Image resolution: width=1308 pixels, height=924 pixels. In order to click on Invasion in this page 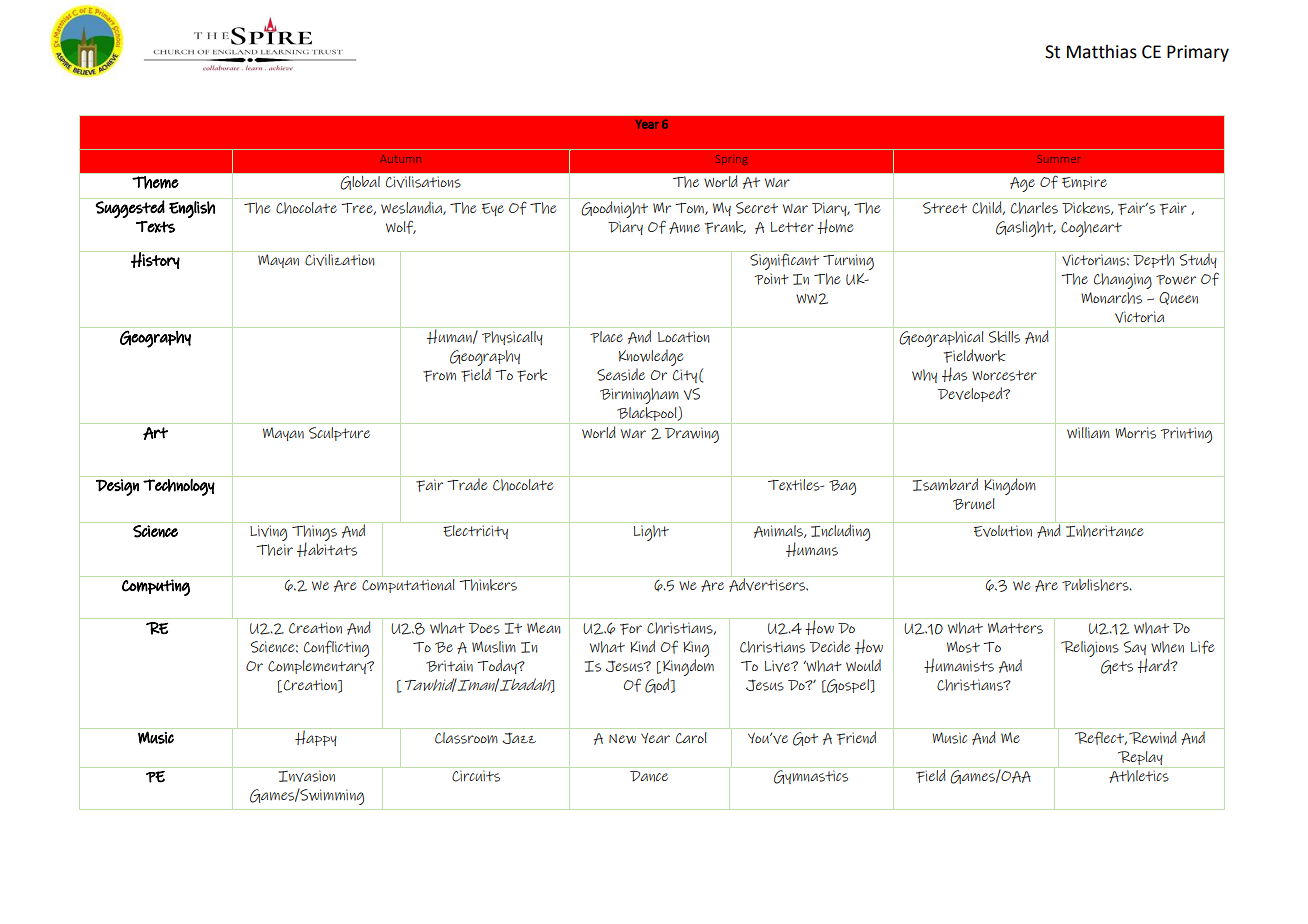, I will do `click(307, 776)`.
